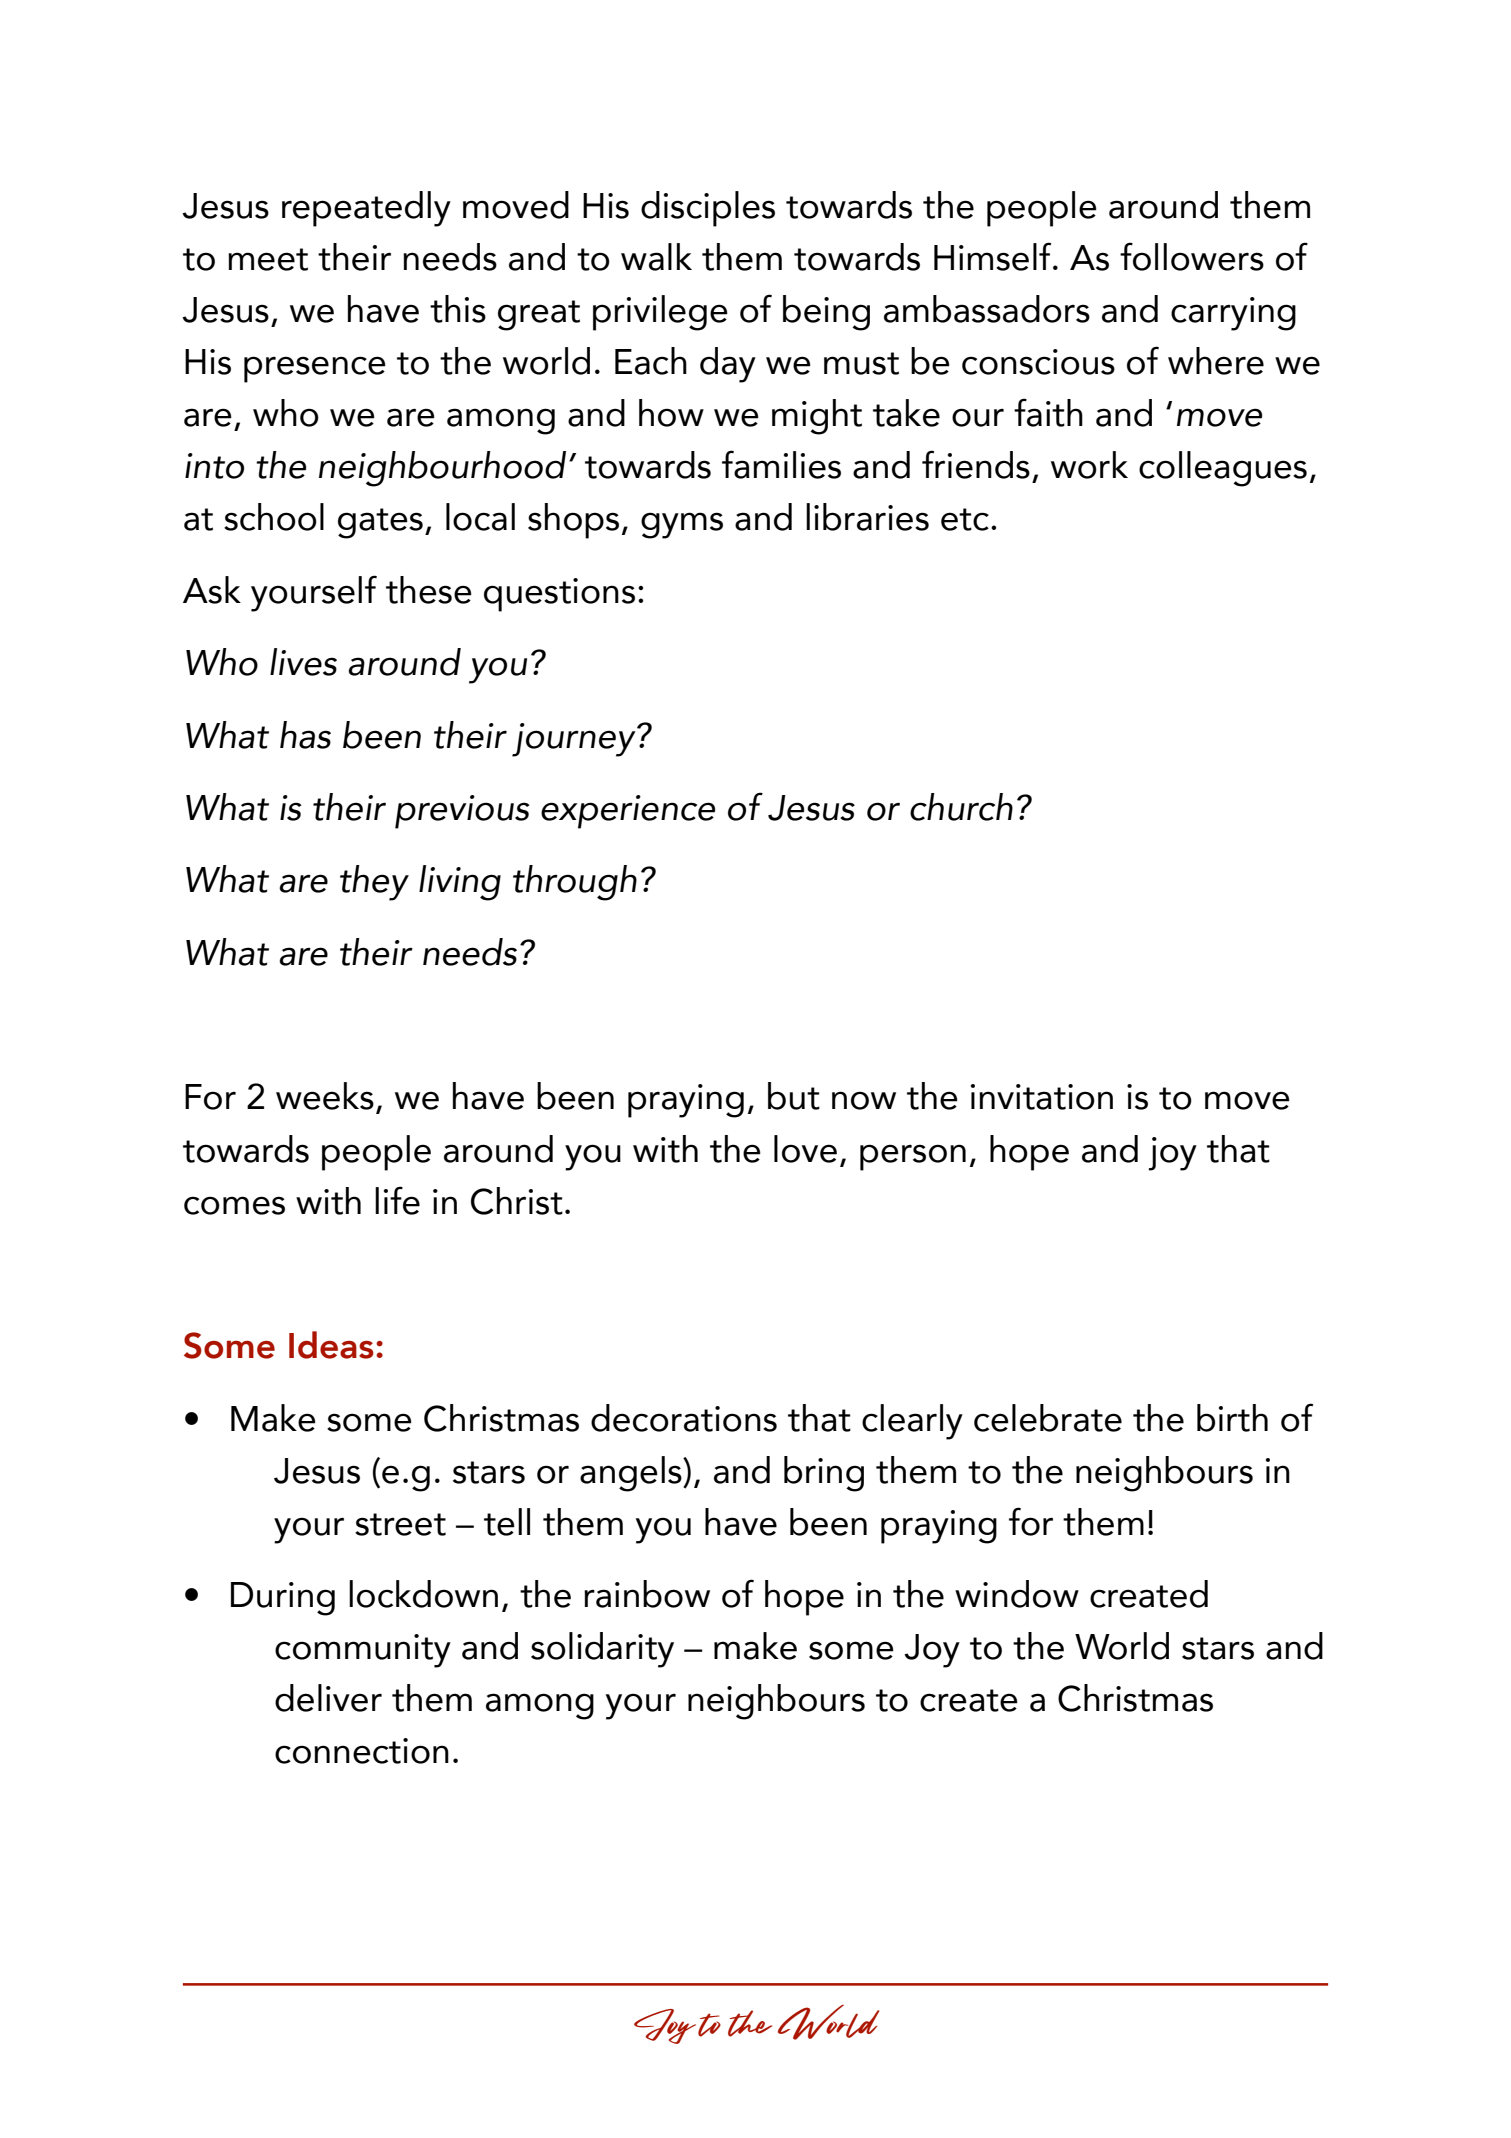  What do you see at coordinates (1192, 256) in the screenshot?
I see `followers` at bounding box center [1192, 256].
